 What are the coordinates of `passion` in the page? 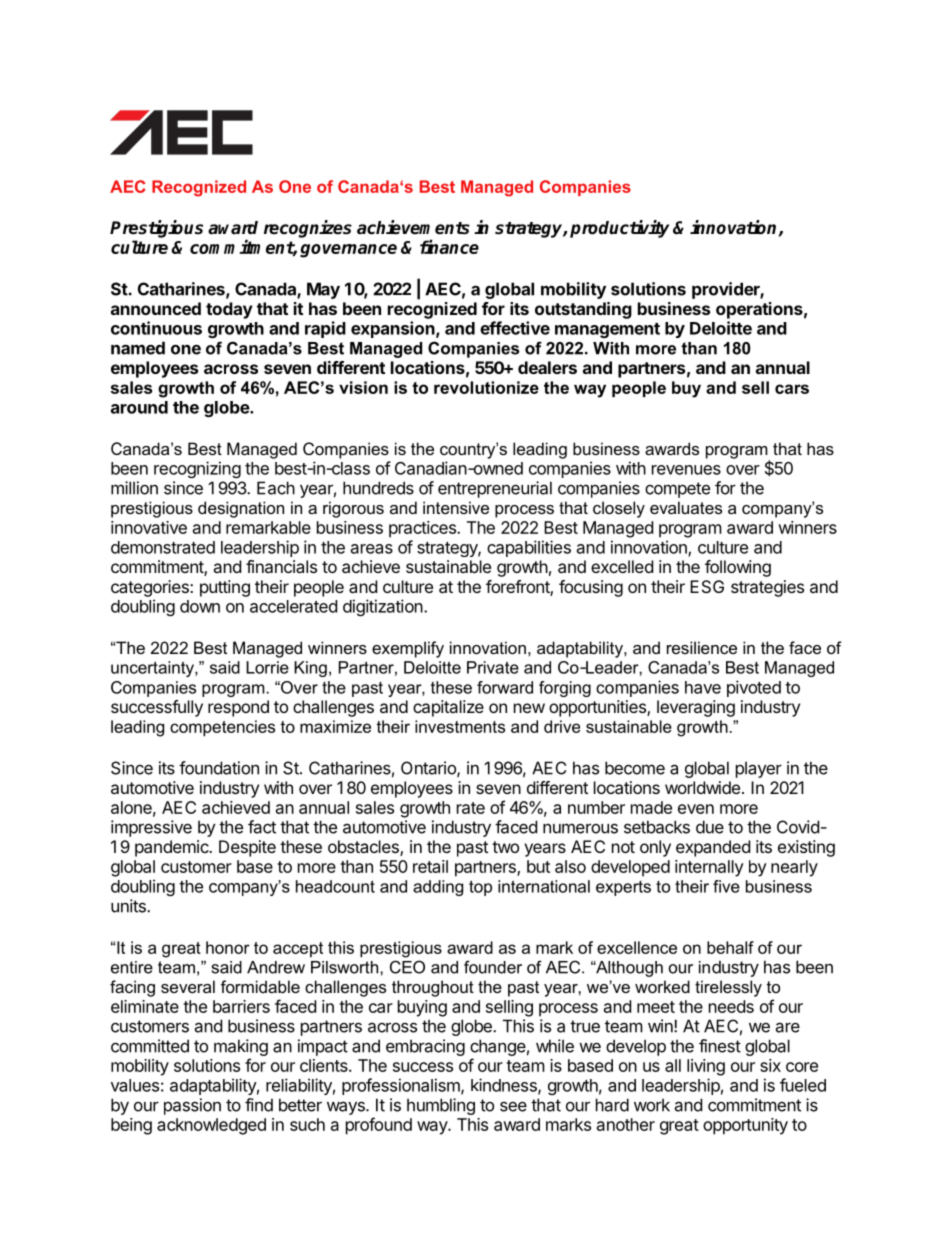 It's located at (192, 1106).
